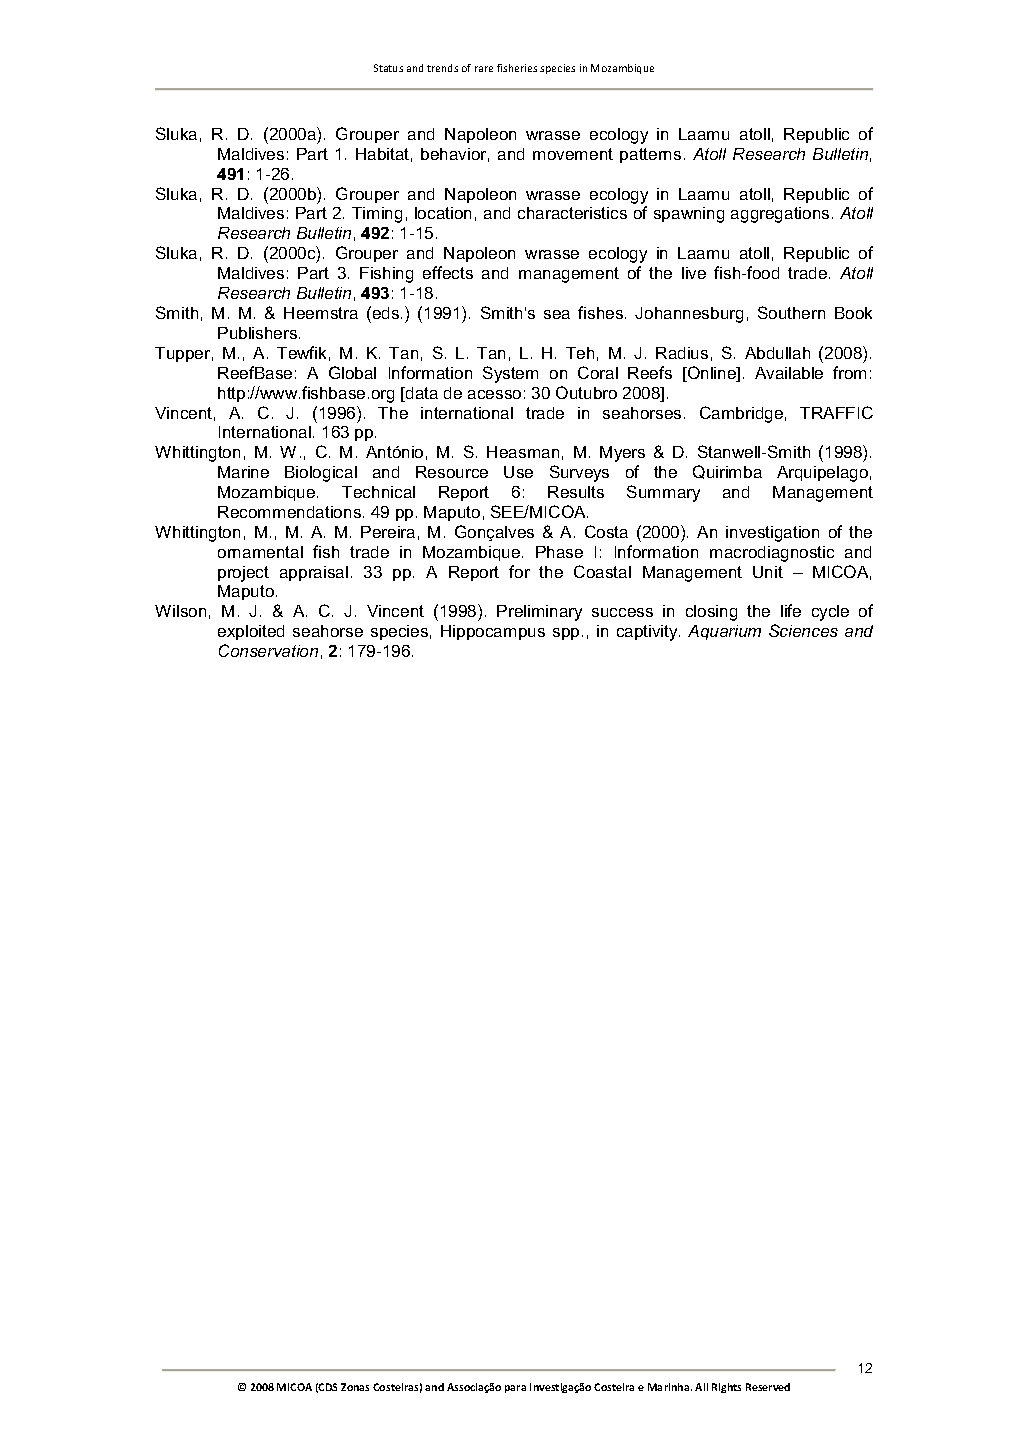  Describe the element at coordinates (780, 215) in the screenshot. I see `aggregations` at that location.
